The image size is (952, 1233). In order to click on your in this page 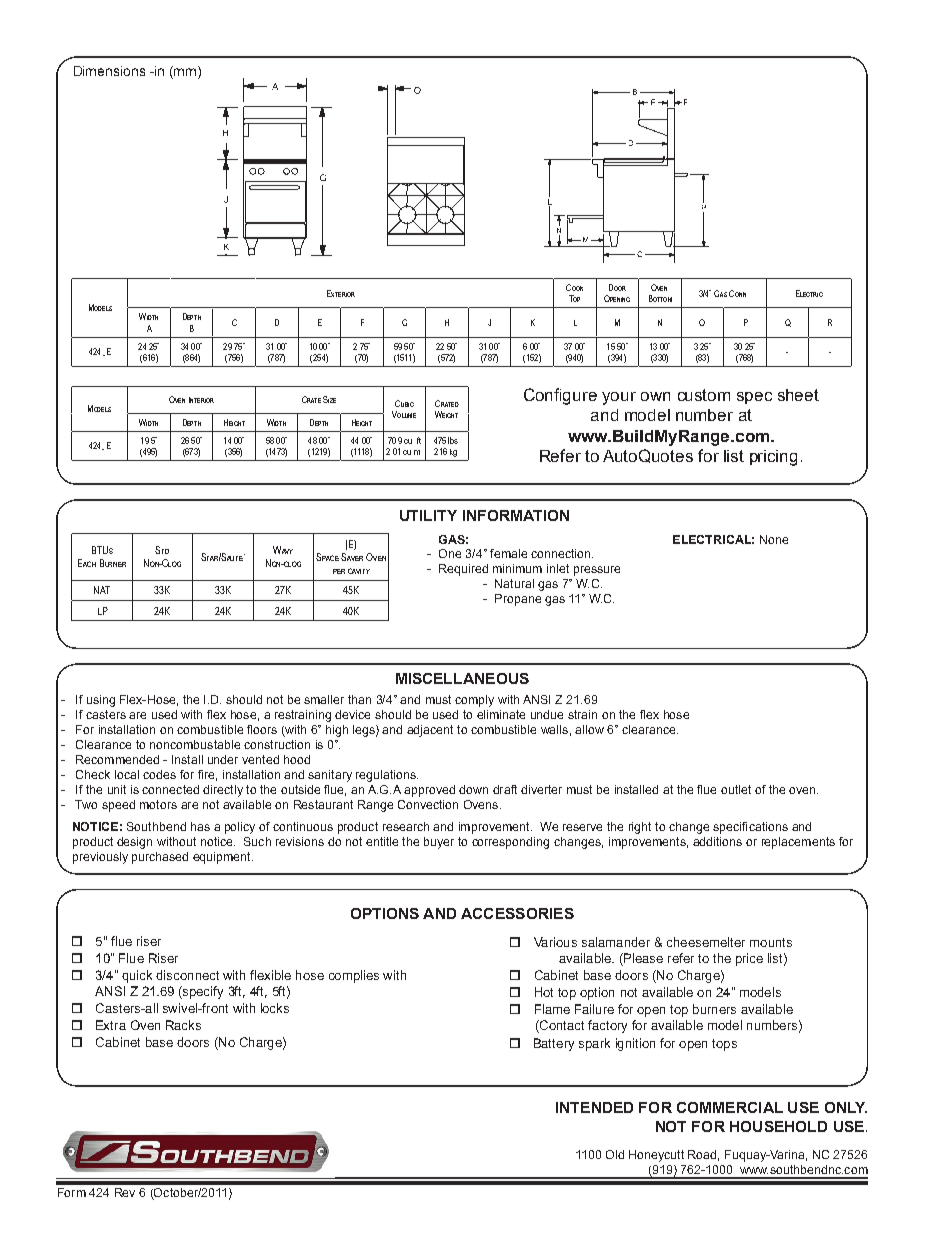, I will do `click(619, 398)`.
